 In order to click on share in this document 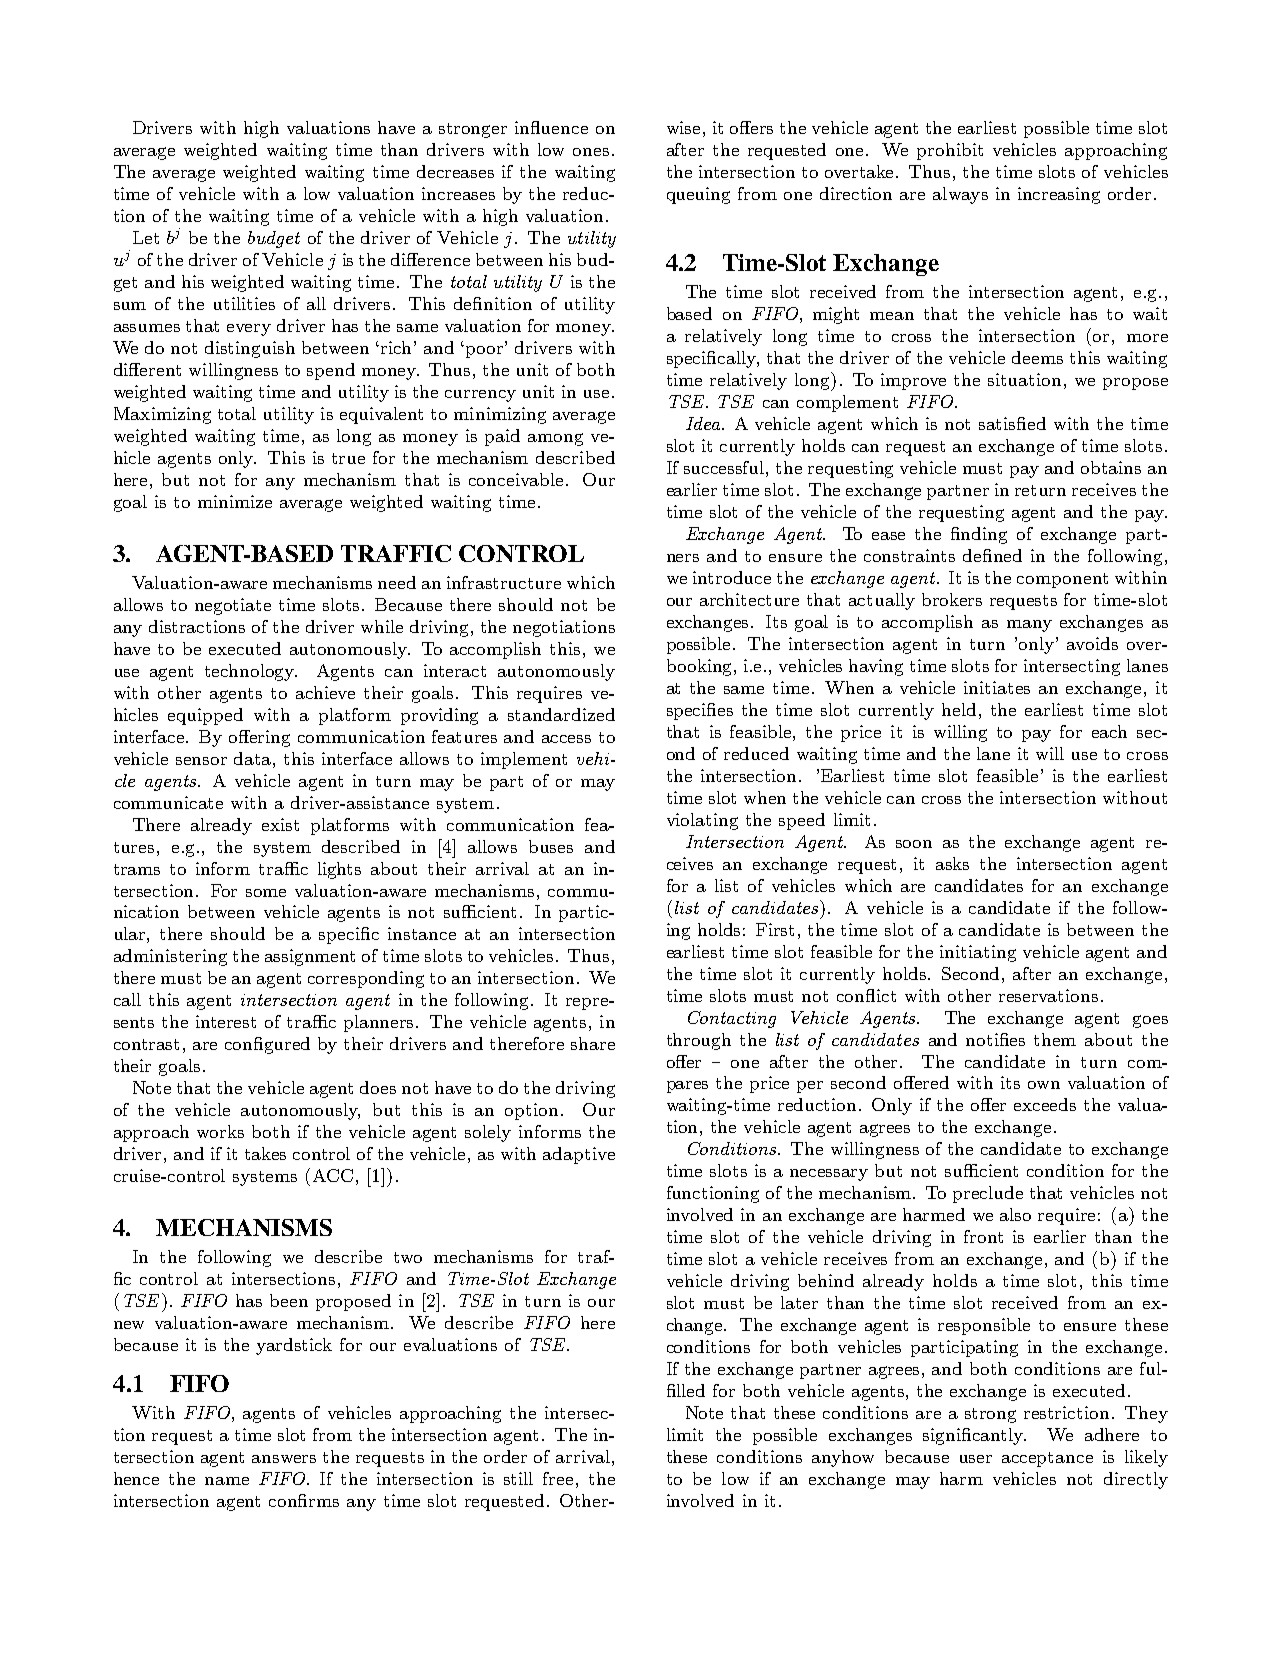, I will do `click(593, 1043)`.
